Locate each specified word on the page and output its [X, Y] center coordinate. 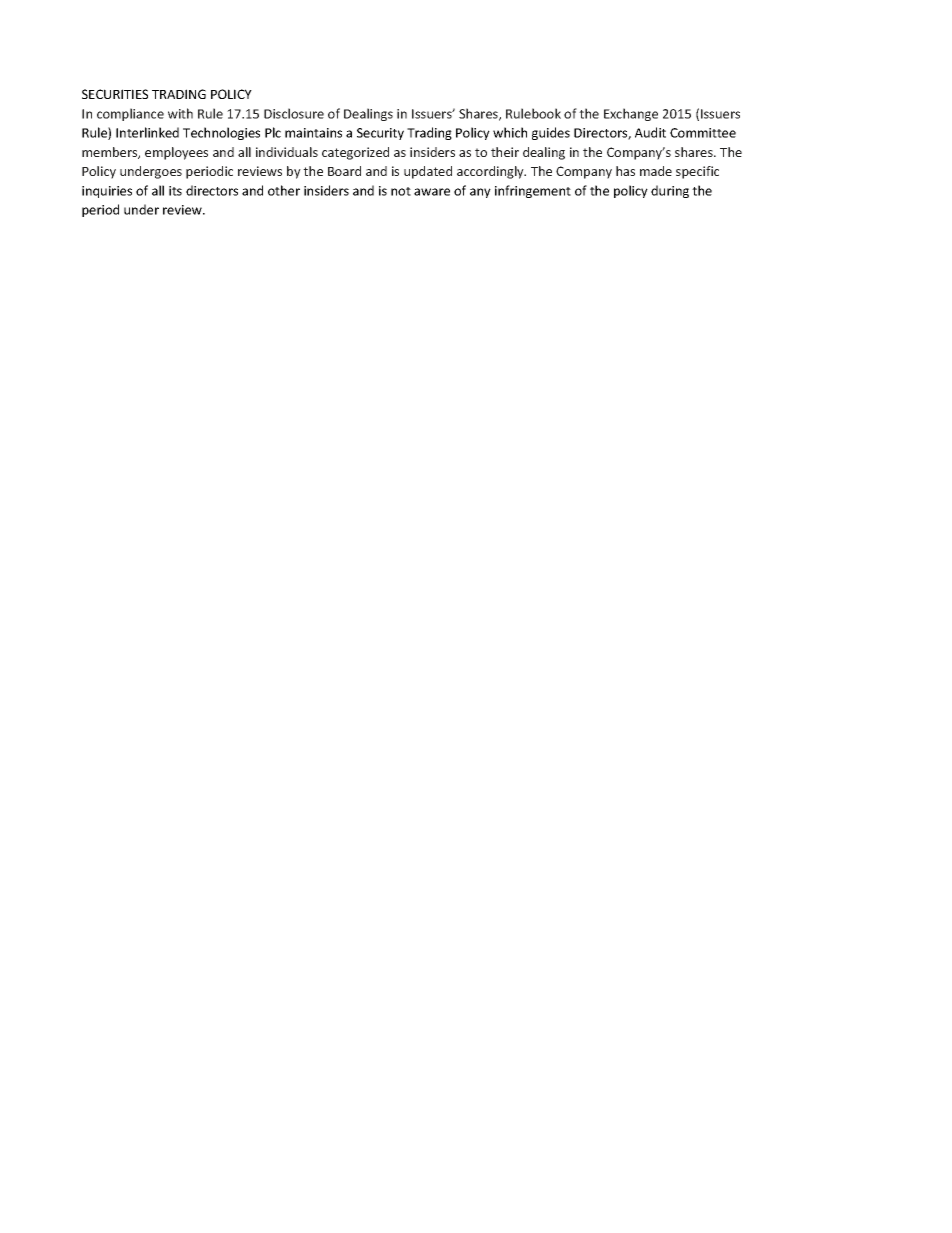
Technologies [221, 133]
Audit [650, 132]
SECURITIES [115, 94]
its [175, 191]
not [401, 191]
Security [380, 134]
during [670, 191]
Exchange [631, 114]
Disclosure [294, 113]
